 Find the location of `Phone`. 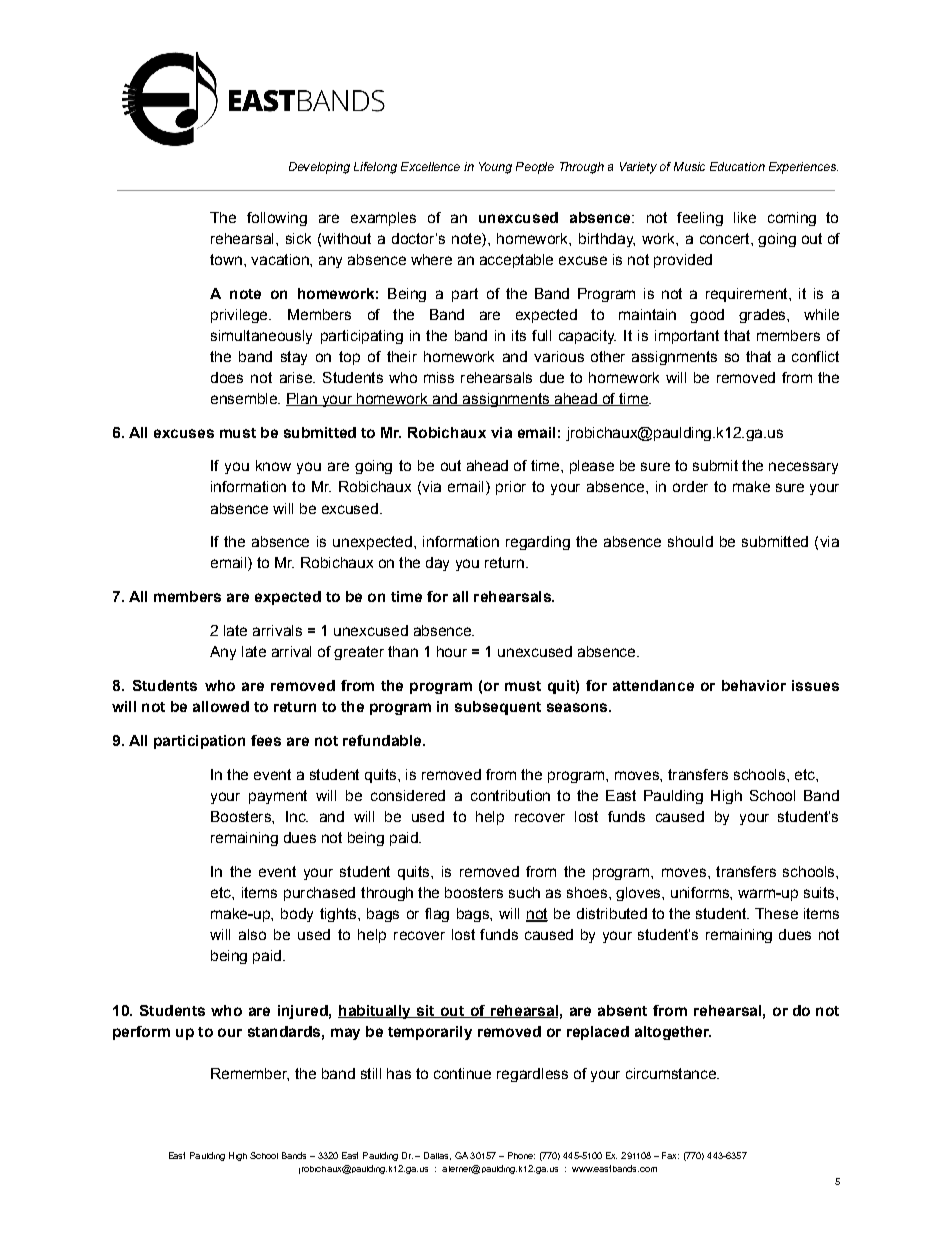

Phone is located at coordinates (521, 1155).
